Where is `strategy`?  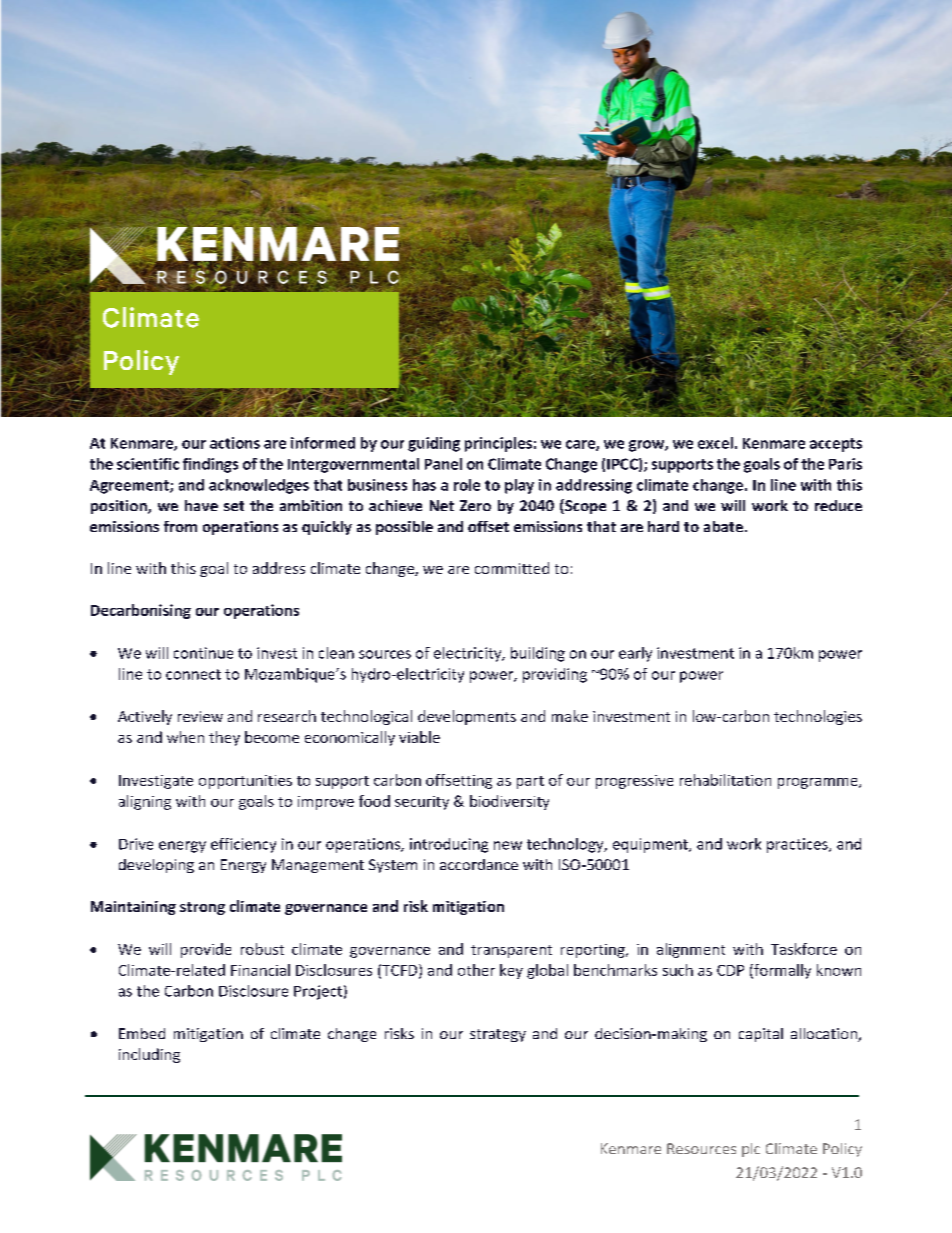 strategy is located at coordinates (498, 1035).
